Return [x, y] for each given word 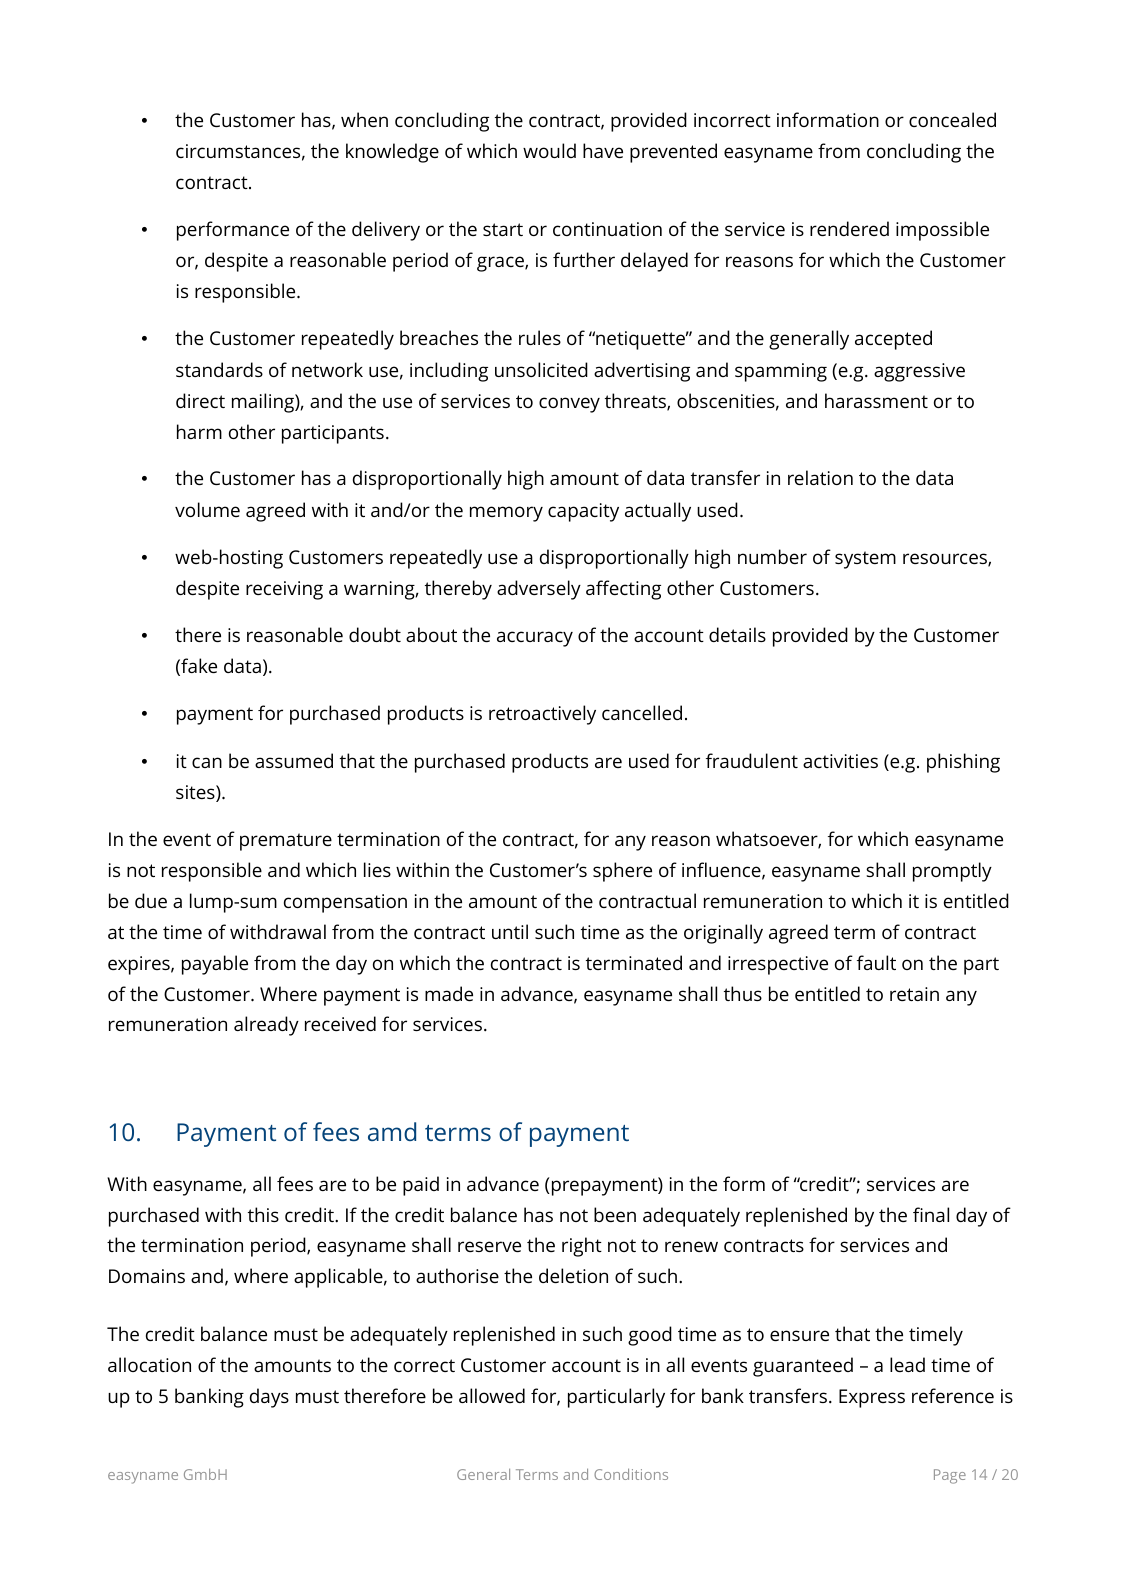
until [510, 931]
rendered [849, 228]
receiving [284, 590]
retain [914, 994]
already [266, 1026]
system [865, 560]
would [549, 150]
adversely [539, 590]
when [364, 119]
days [269, 1398]
